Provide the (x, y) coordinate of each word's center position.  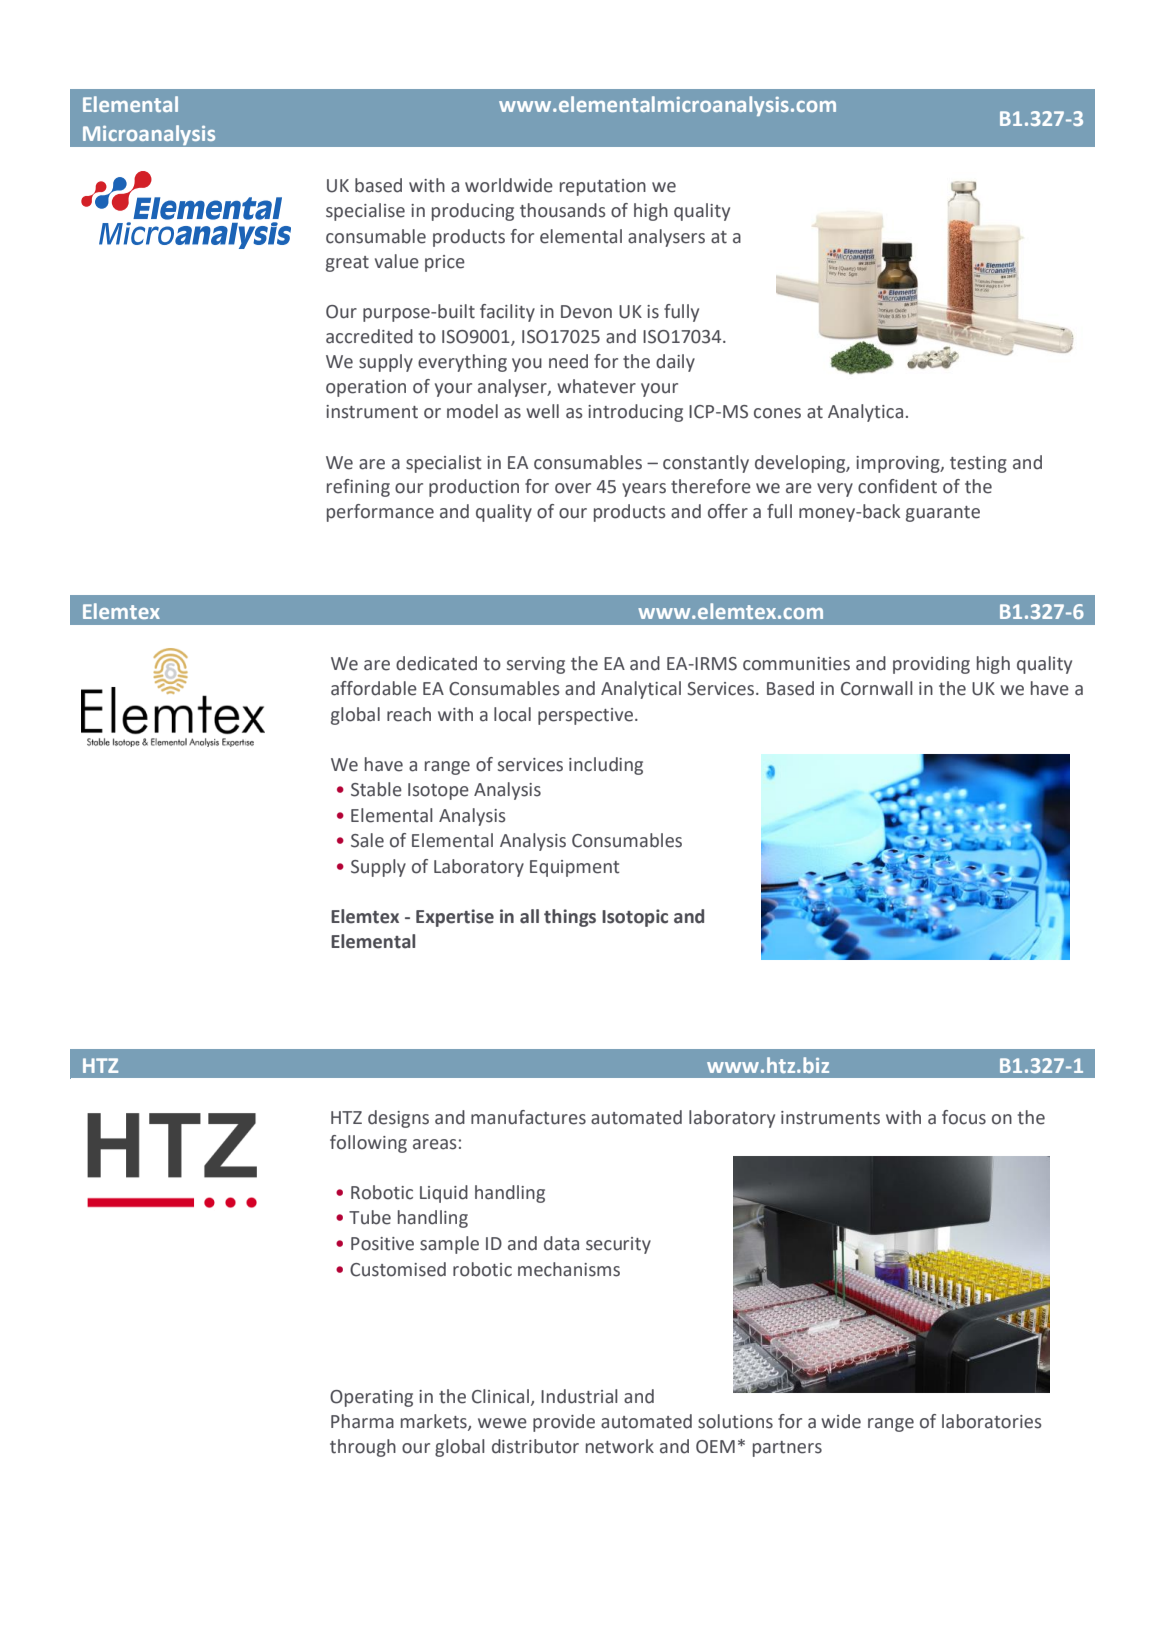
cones (777, 413)
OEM (715, 1447)
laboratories (992, 1421)
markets (435, 1422)
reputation (603, 187)
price (445, 263)
